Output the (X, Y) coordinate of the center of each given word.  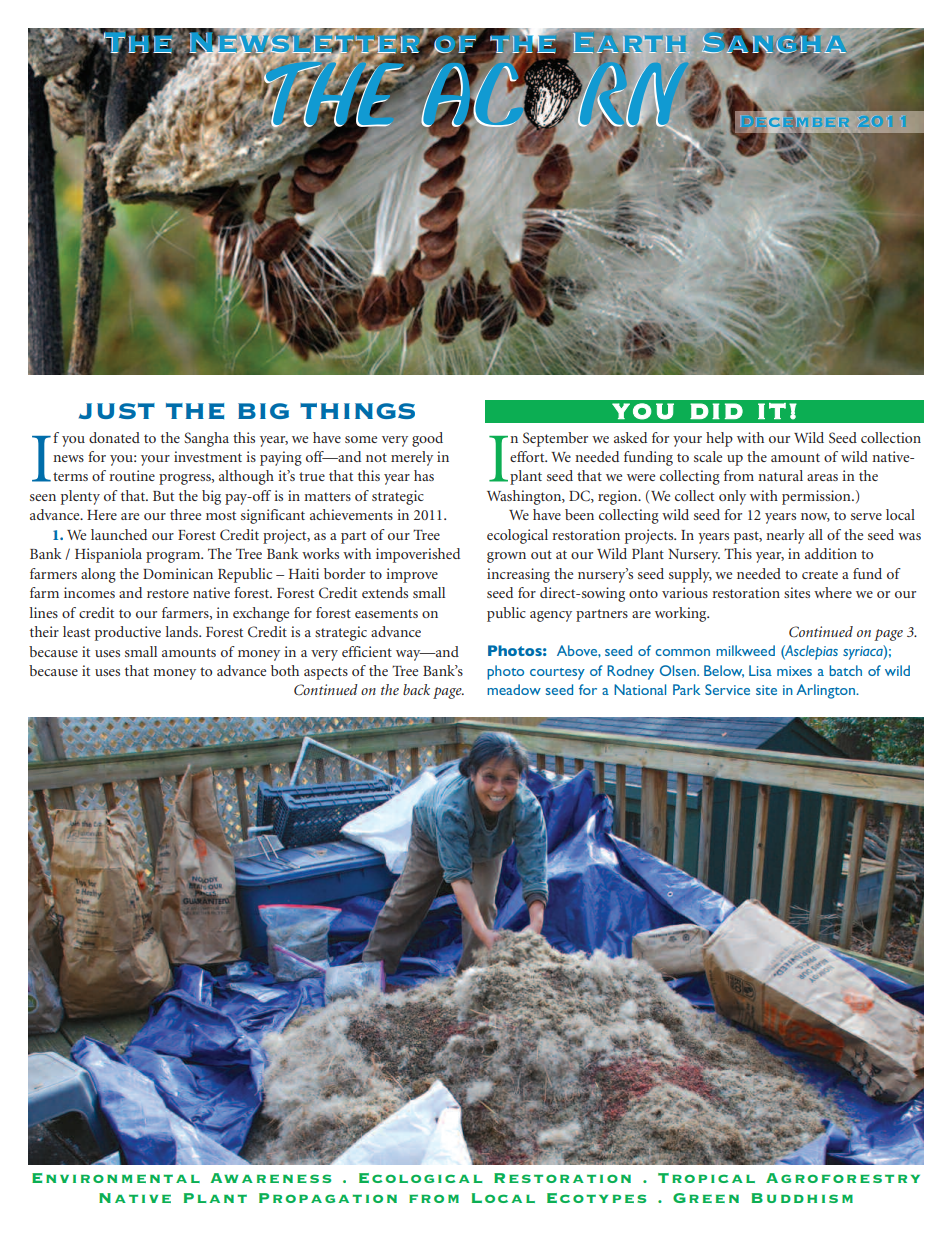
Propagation (328, 1198)
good (427, 439)
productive (128, 633)
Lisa (760, 670)
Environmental (116, 1178)
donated (114, 437)
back (416, 689)
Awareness (270, 1178)
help (719, 439)
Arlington (826, 691)
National (640, 689)
